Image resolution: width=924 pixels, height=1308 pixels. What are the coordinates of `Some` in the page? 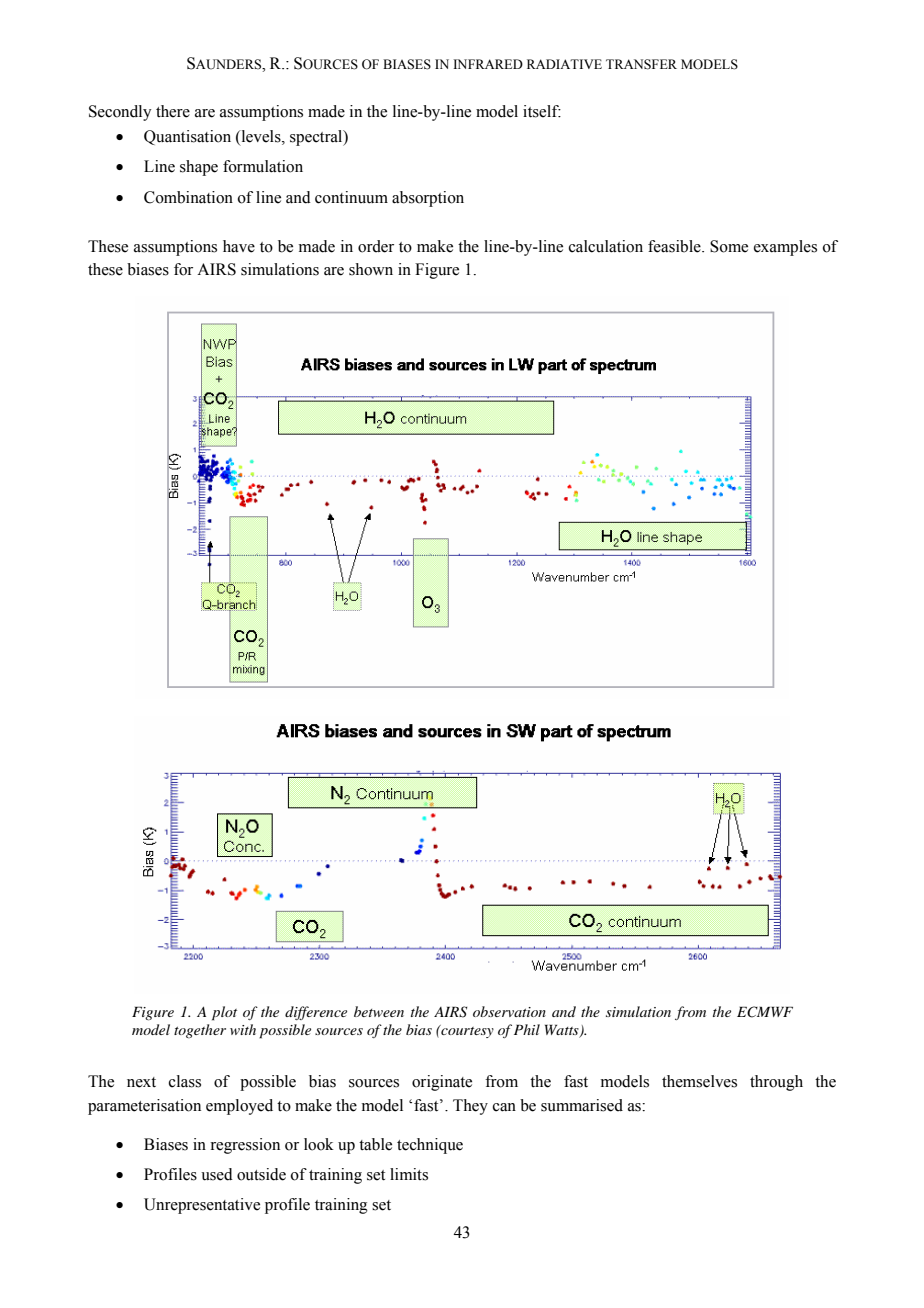 It's located at (729, 246).
